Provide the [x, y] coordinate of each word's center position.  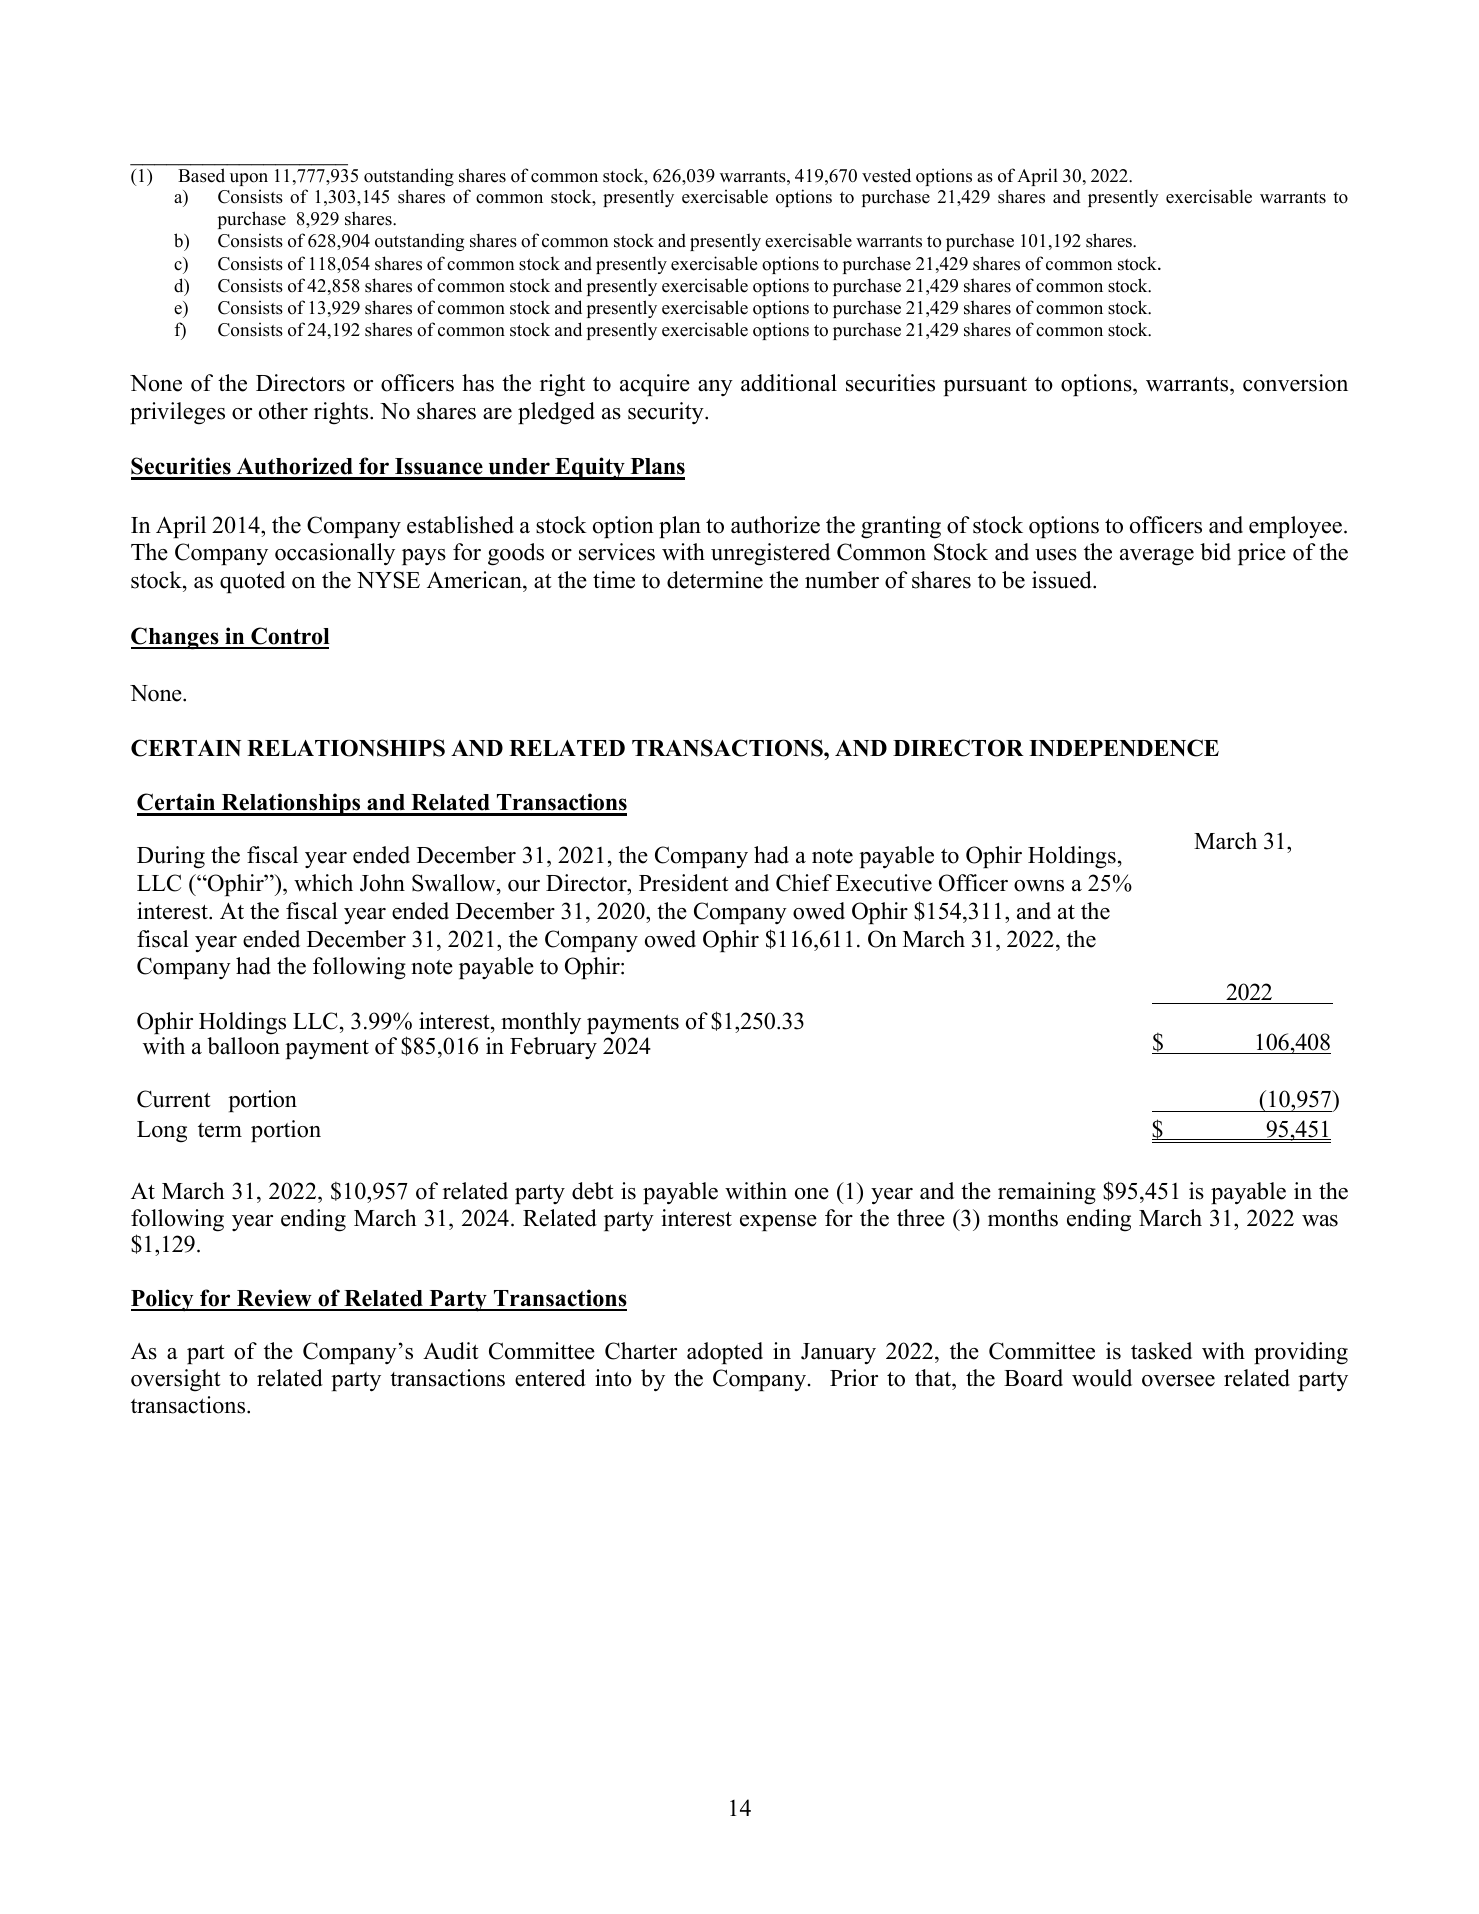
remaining [1047, 1193]
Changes [176, 638]
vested [886, 175]
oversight [176, 1380]
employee [1295, 527]
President [684, 883]
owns [1039, 886]
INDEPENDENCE [1124, 748]
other [283, 411]
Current [174, 1099]
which [323, 883]
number [842, 580]
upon [249, 179]
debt [593, 1191]
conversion [1295, 383]
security [667, 413]
